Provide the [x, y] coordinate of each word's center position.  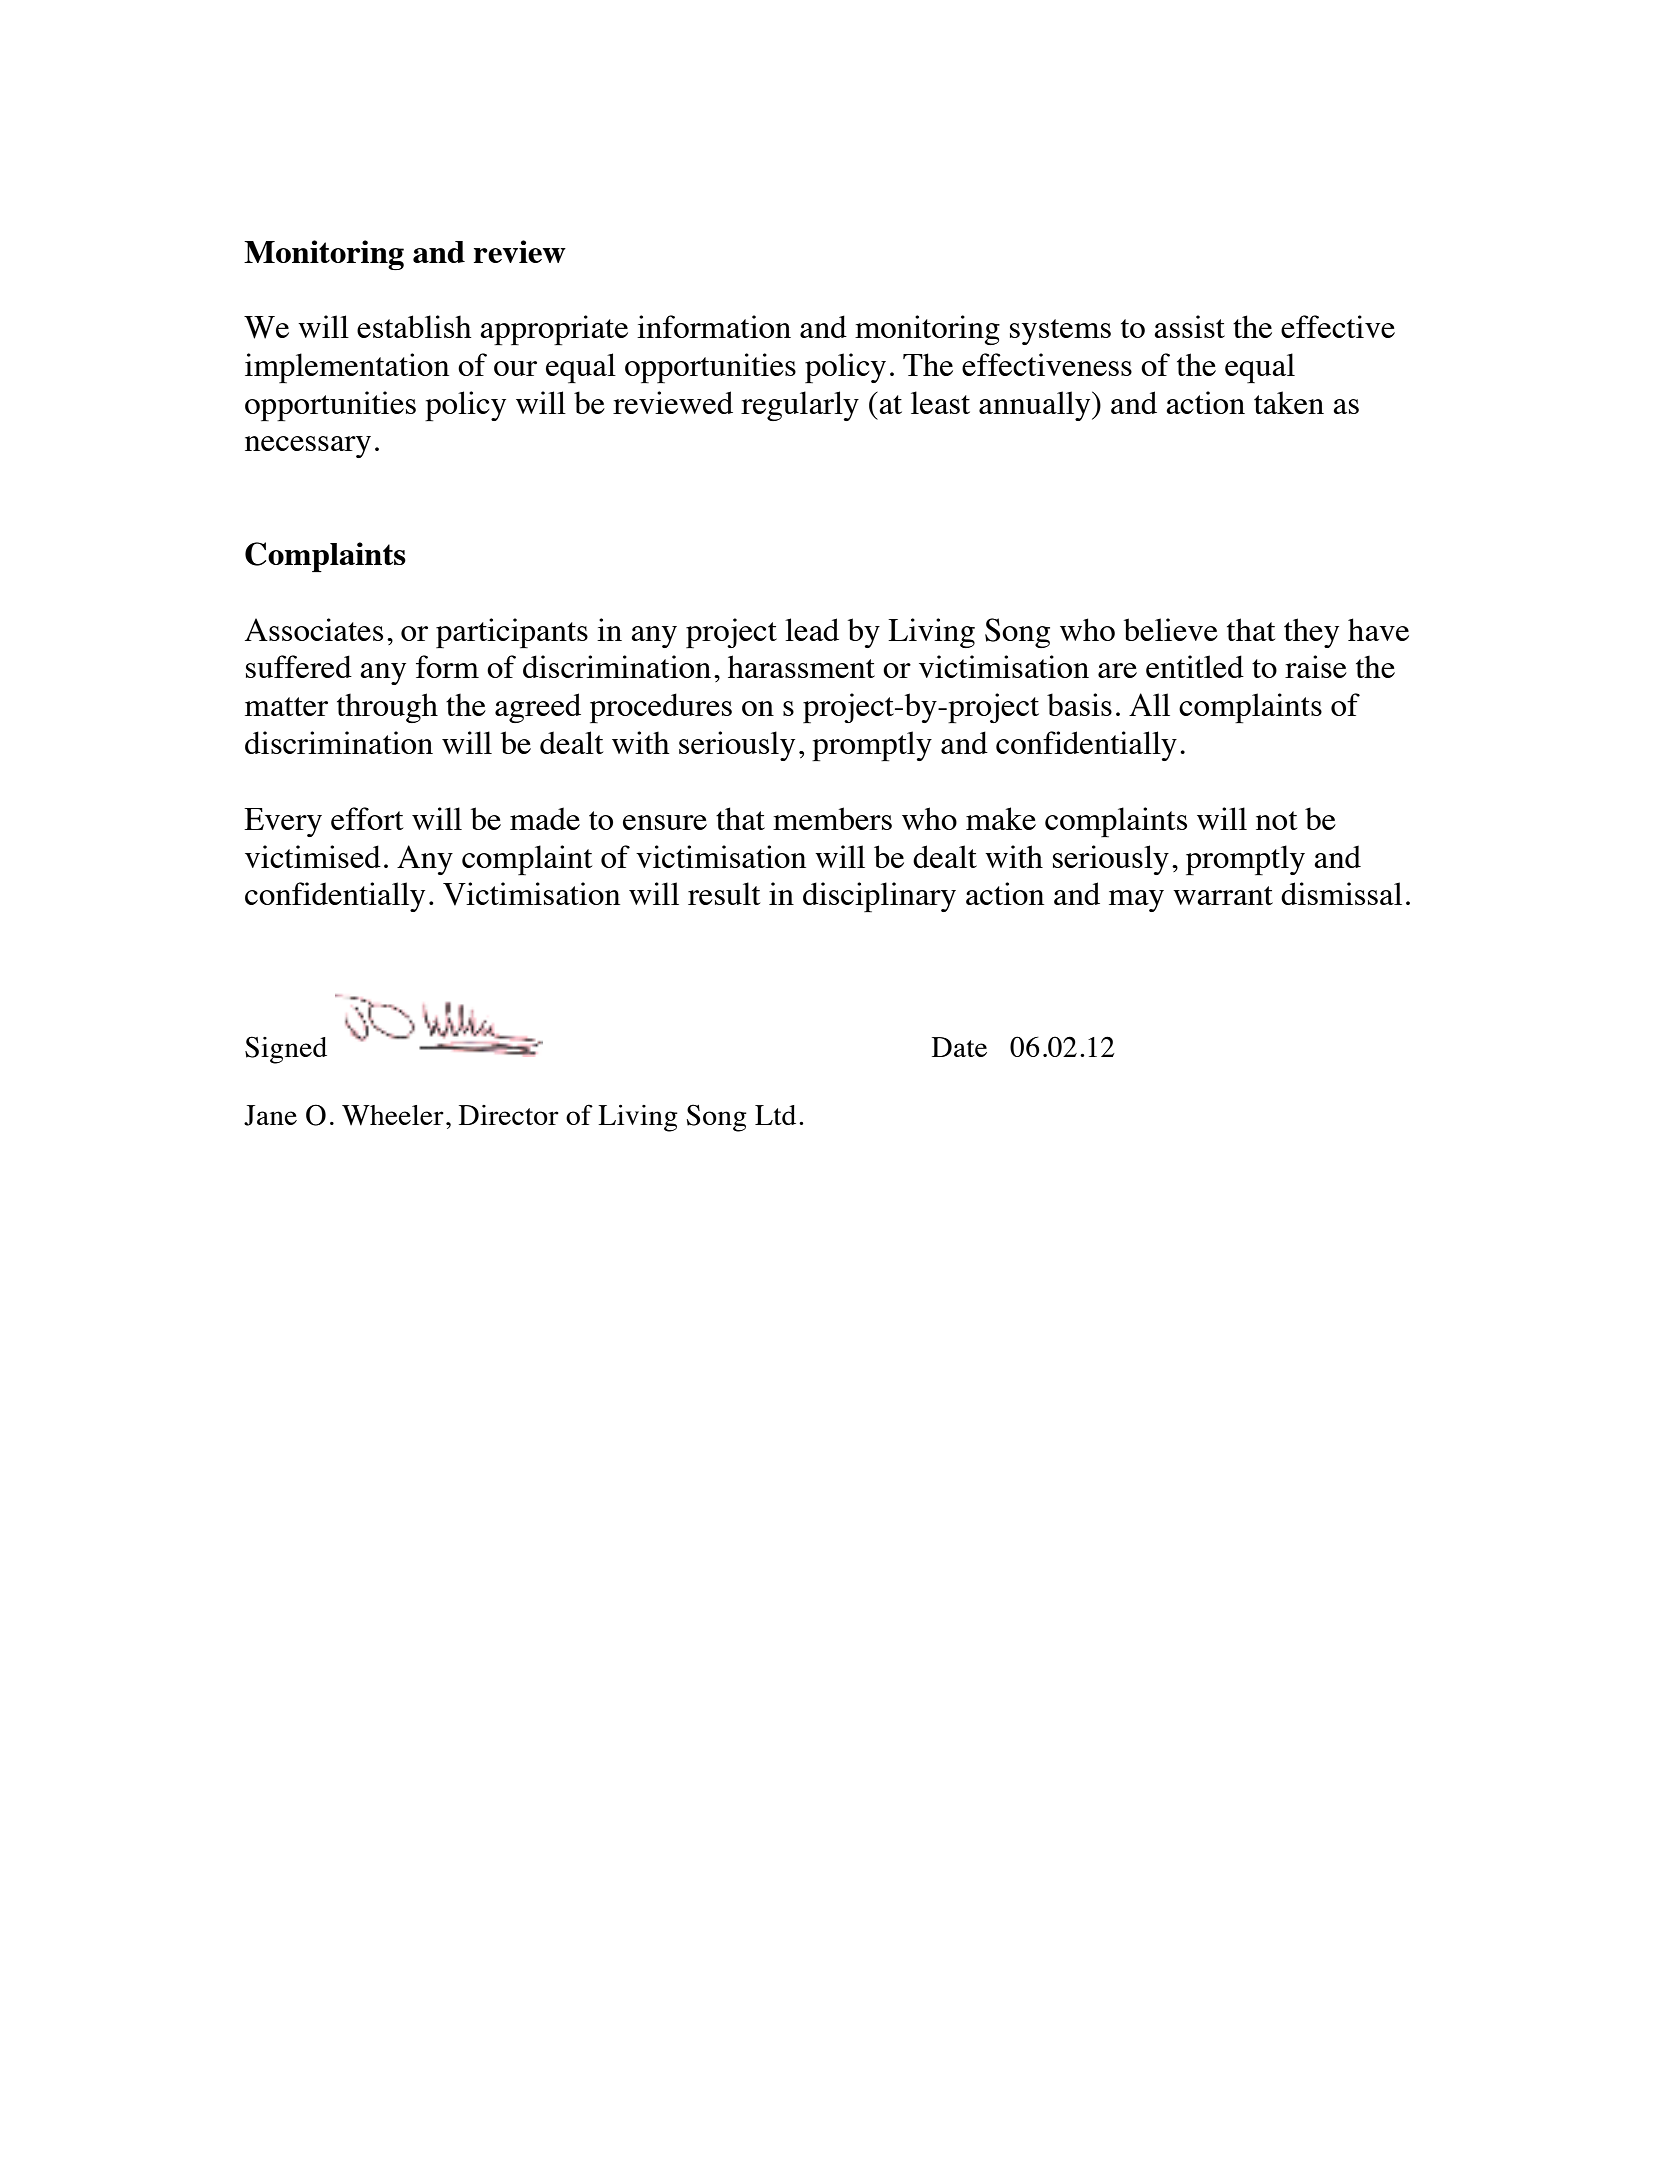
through [387, 708]
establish [414, 326]
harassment [801, 666]
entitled [1195, 666]
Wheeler [393, 1115]
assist [1189, 326]
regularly [800, 406]
